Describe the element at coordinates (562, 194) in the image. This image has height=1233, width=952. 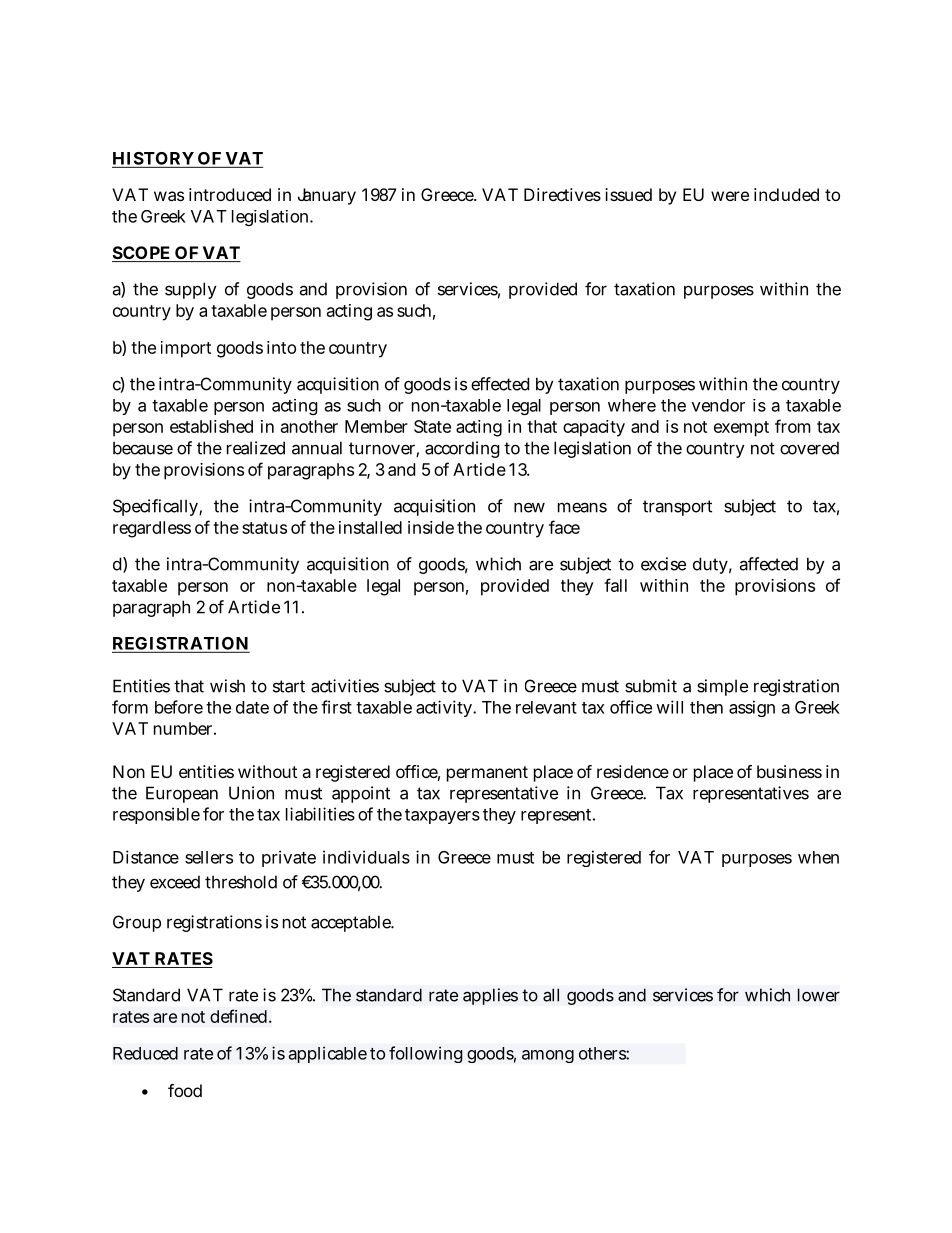
I see `Directives` at that location.
